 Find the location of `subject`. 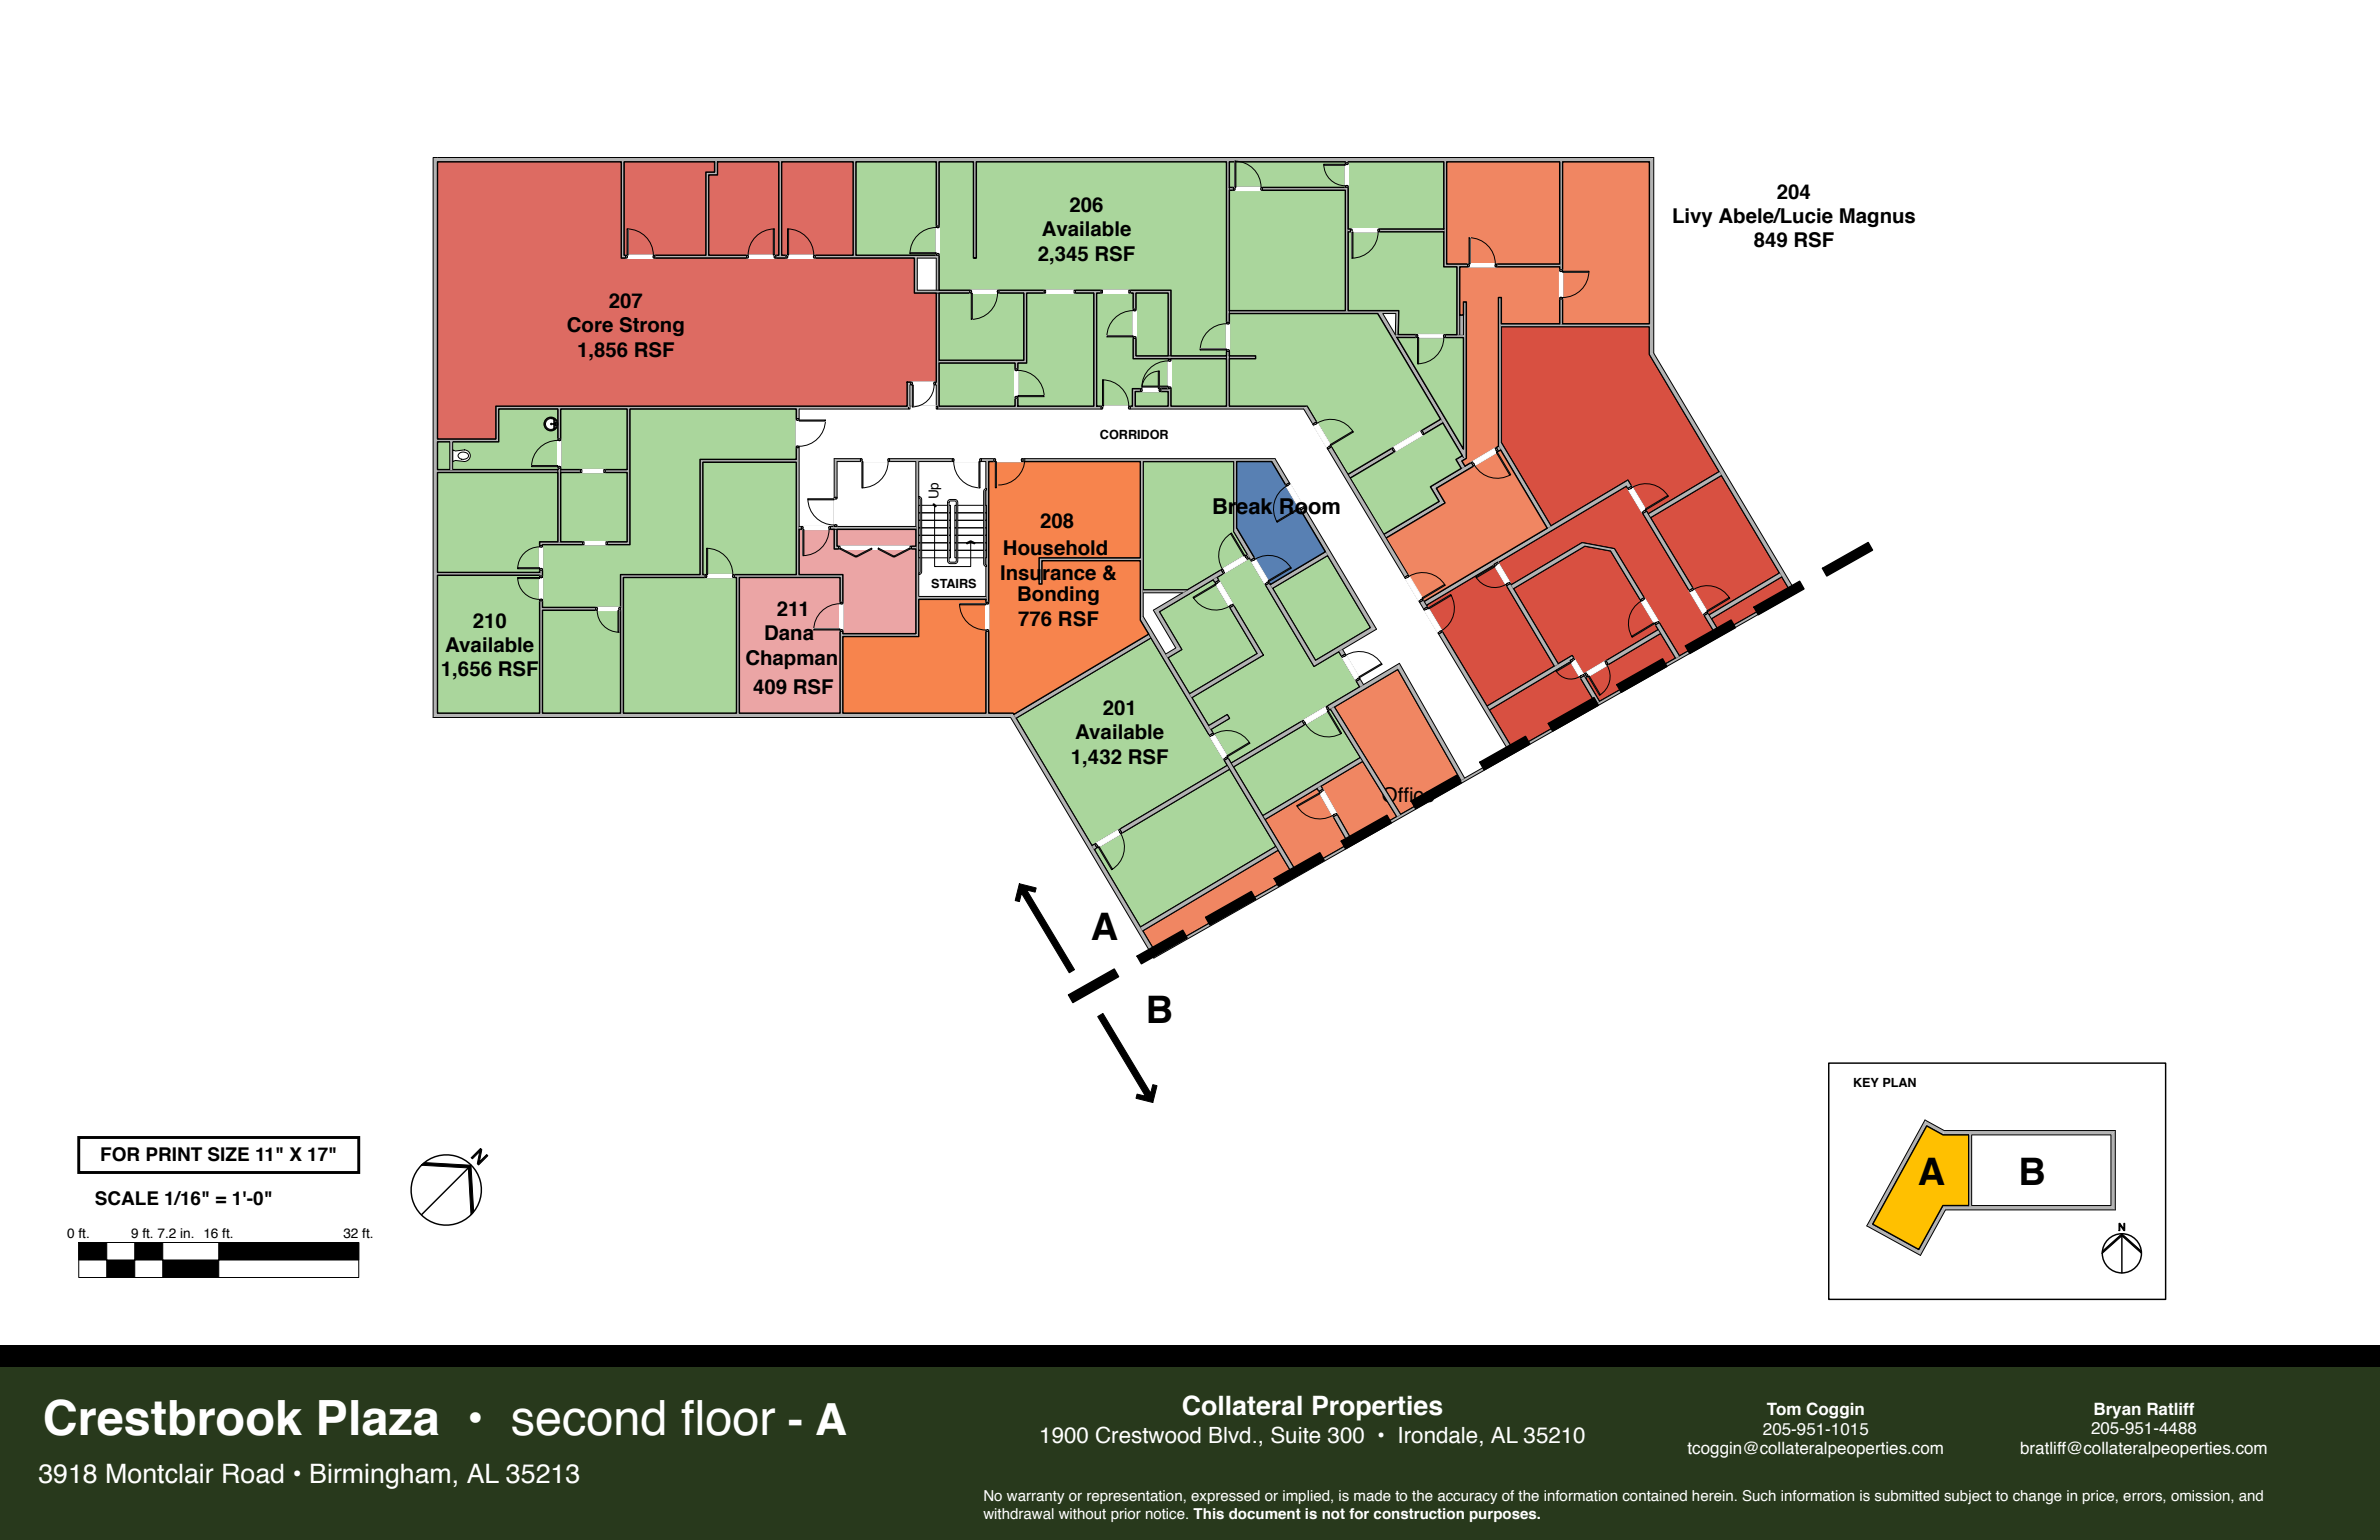

subject is located at coordinates (1968, 1497).
